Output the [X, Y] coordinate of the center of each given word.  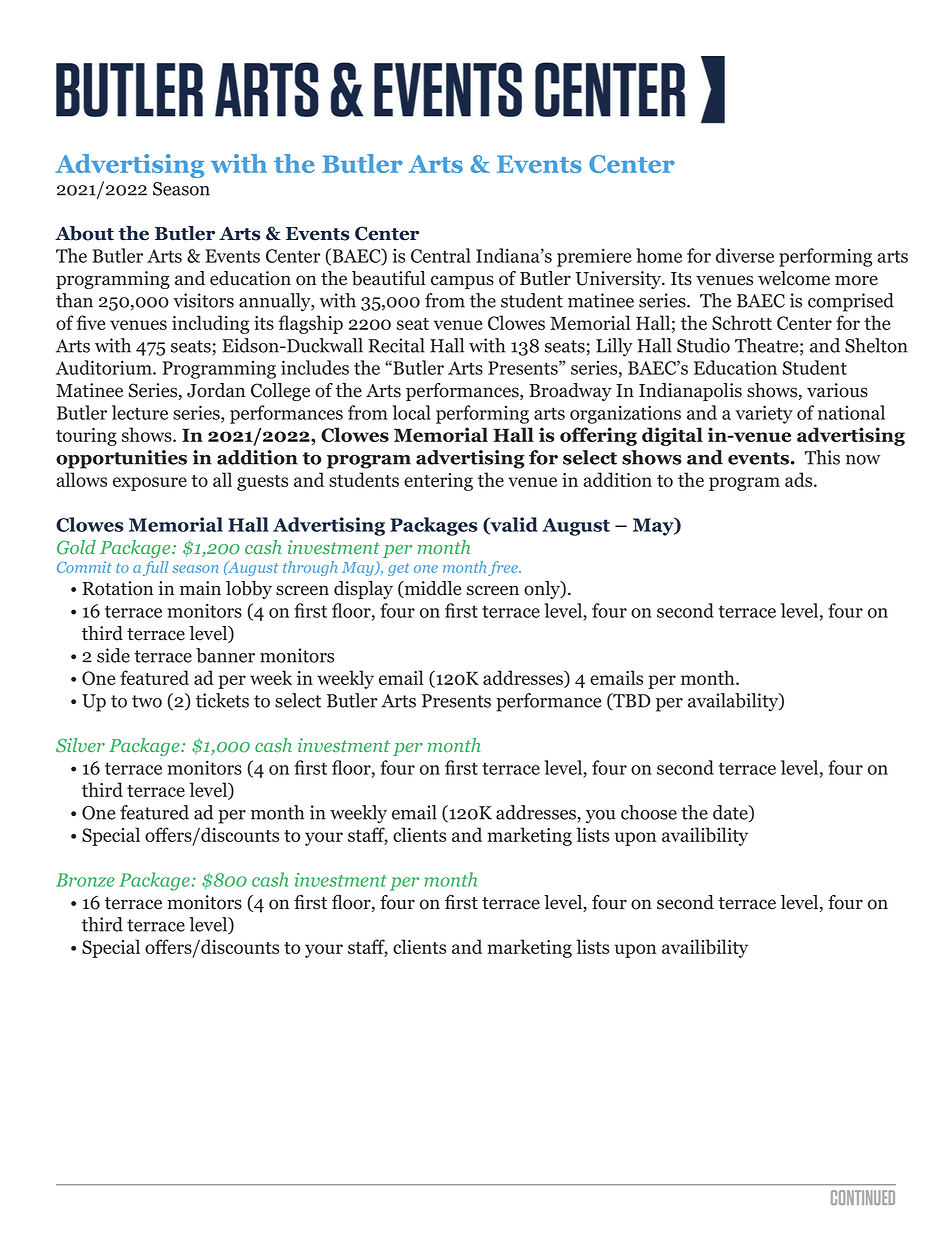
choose [649, 812]
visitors [203, 300]
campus [462, 282]
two [147, 701]
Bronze [85, 880]
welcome [794, 278]
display [363, 590]
